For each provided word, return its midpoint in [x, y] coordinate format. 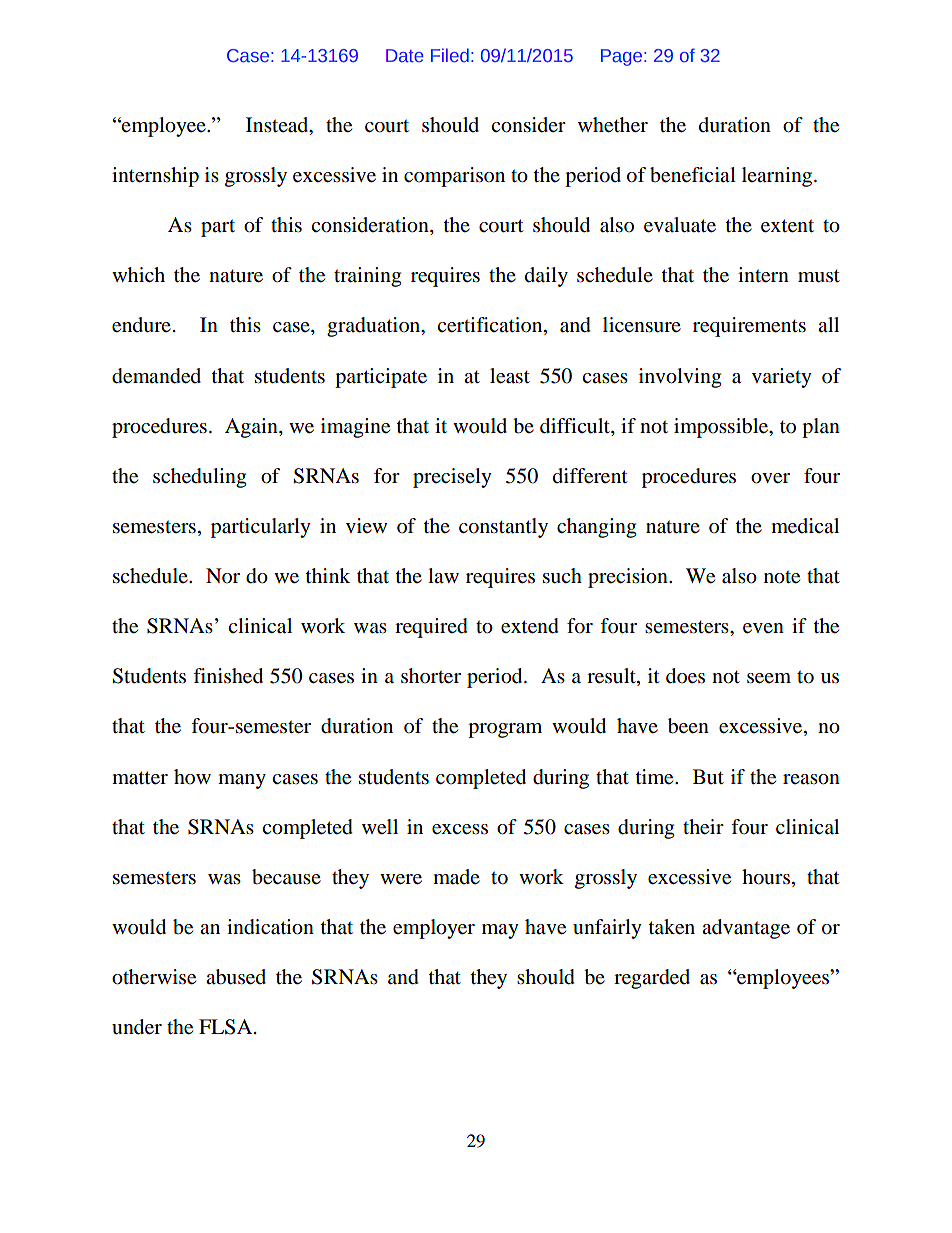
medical [805, 526]
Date [405, 55]
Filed [450, 55]
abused [236, 977]
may [500, 931]
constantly [503, 528]
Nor [223, 576]
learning [778, 177]
